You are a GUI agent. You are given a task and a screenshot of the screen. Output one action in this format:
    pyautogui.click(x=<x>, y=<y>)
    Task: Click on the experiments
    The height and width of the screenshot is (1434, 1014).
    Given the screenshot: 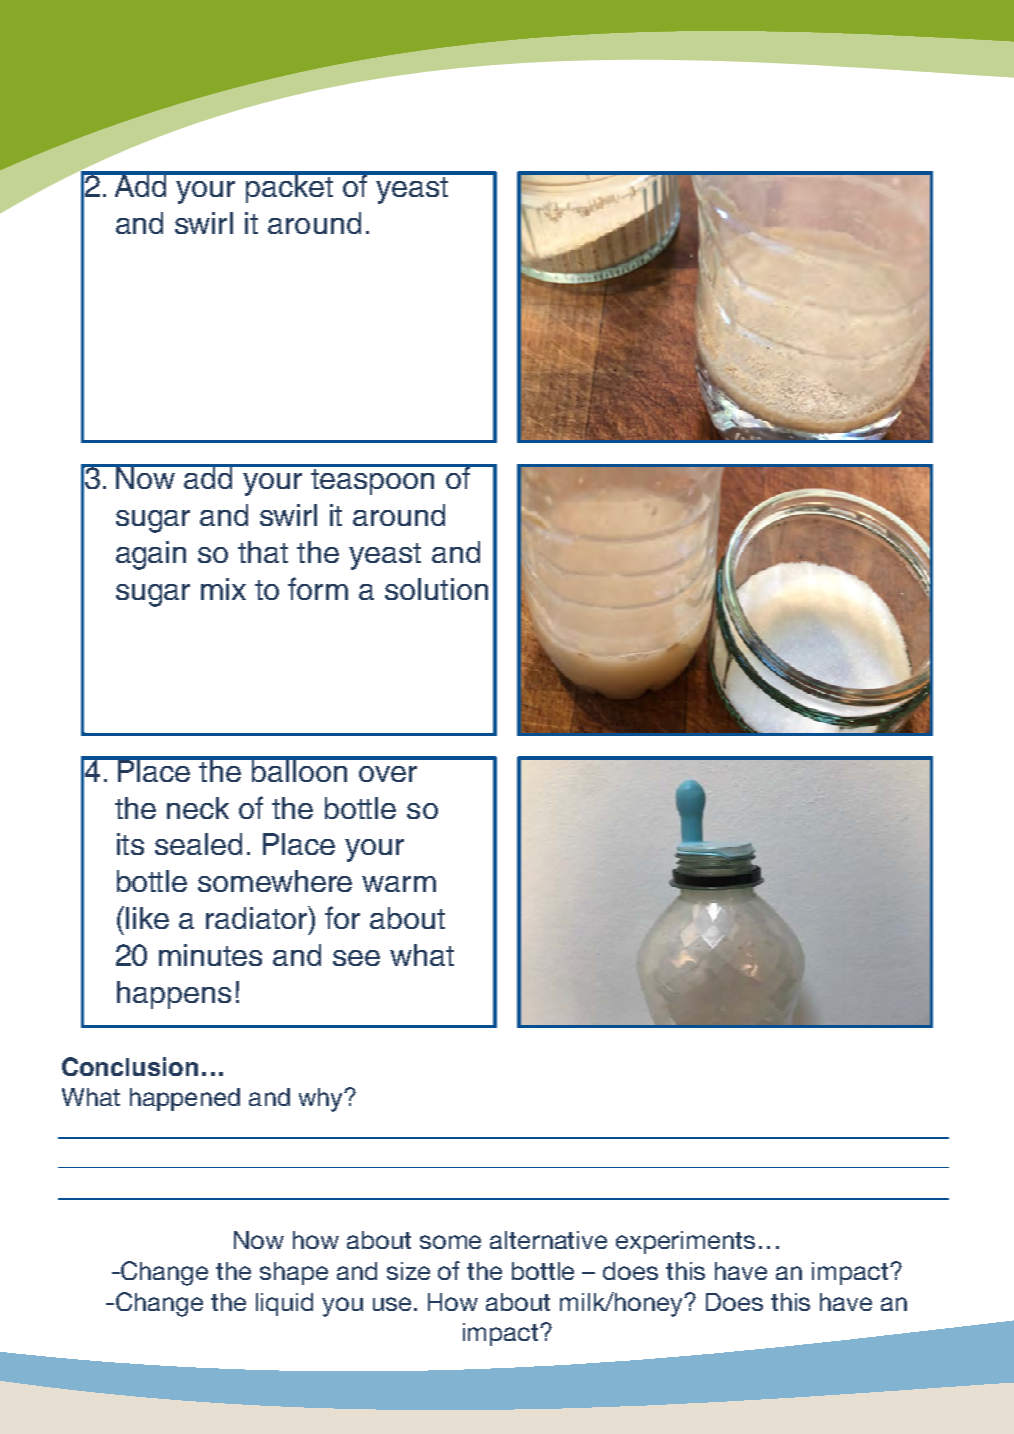 What is the action you would take?
    pyautogui.click(x=685, y=1242)
